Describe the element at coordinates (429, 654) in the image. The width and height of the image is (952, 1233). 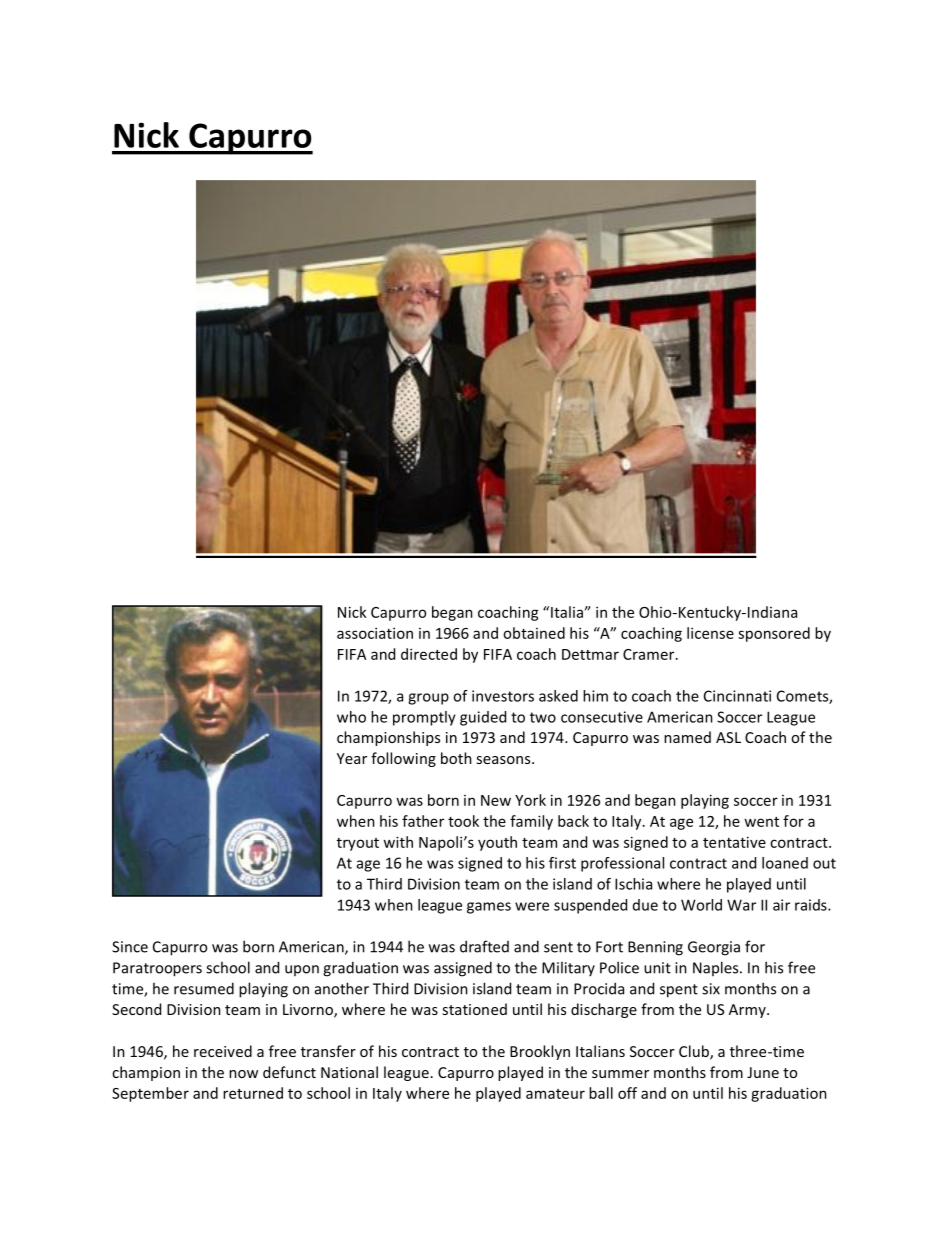
I see `directed` at that location.
